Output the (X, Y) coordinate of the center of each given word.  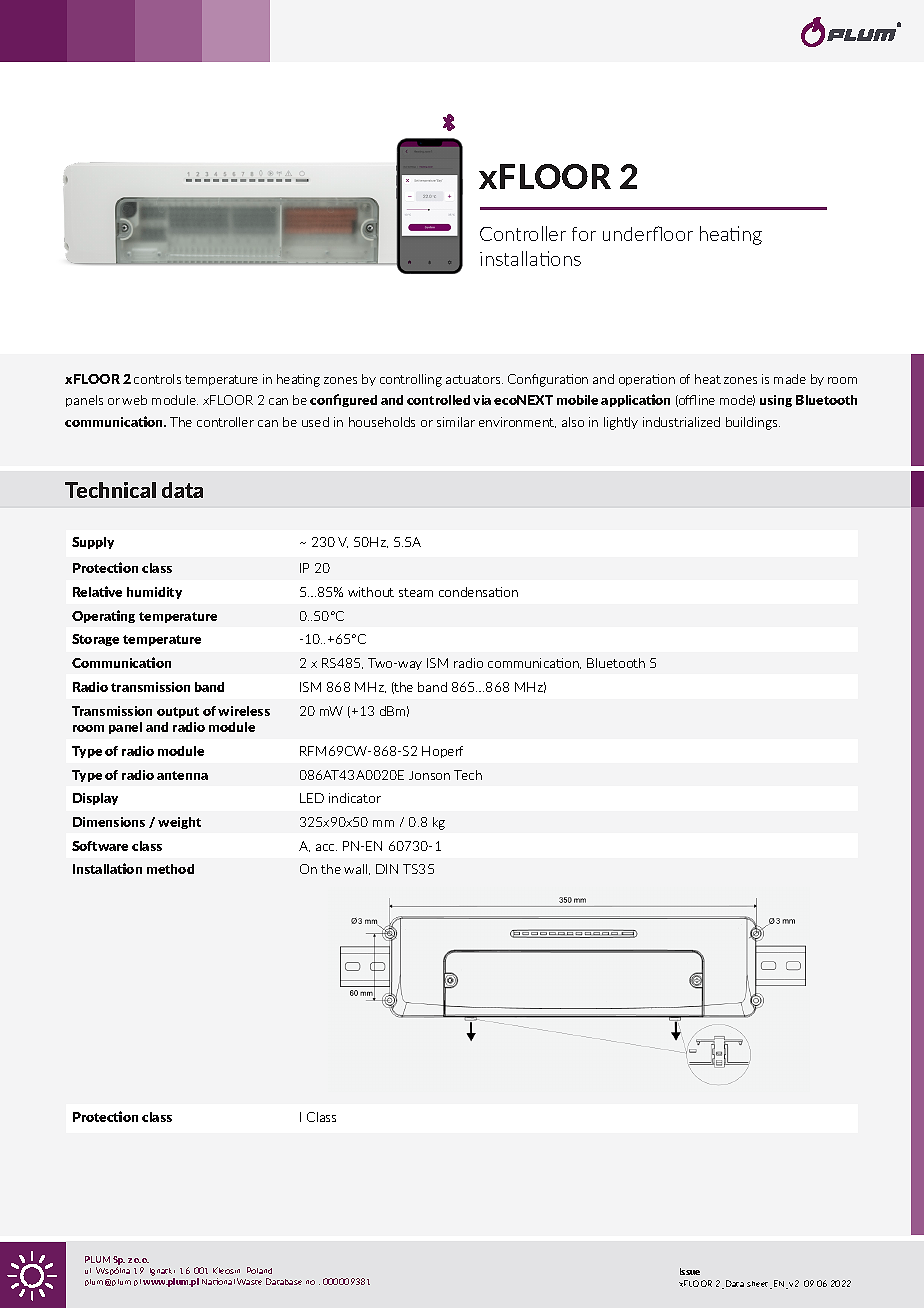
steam (416, 592)
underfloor (648, 233)
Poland (259, 1270)
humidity (154, 593)
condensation (478, 592)
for (584, 234)
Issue (690, 1271)
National (218, 1281)
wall (357, 869)
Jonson (429, 775)
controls (157, 379)
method (170, 869)
